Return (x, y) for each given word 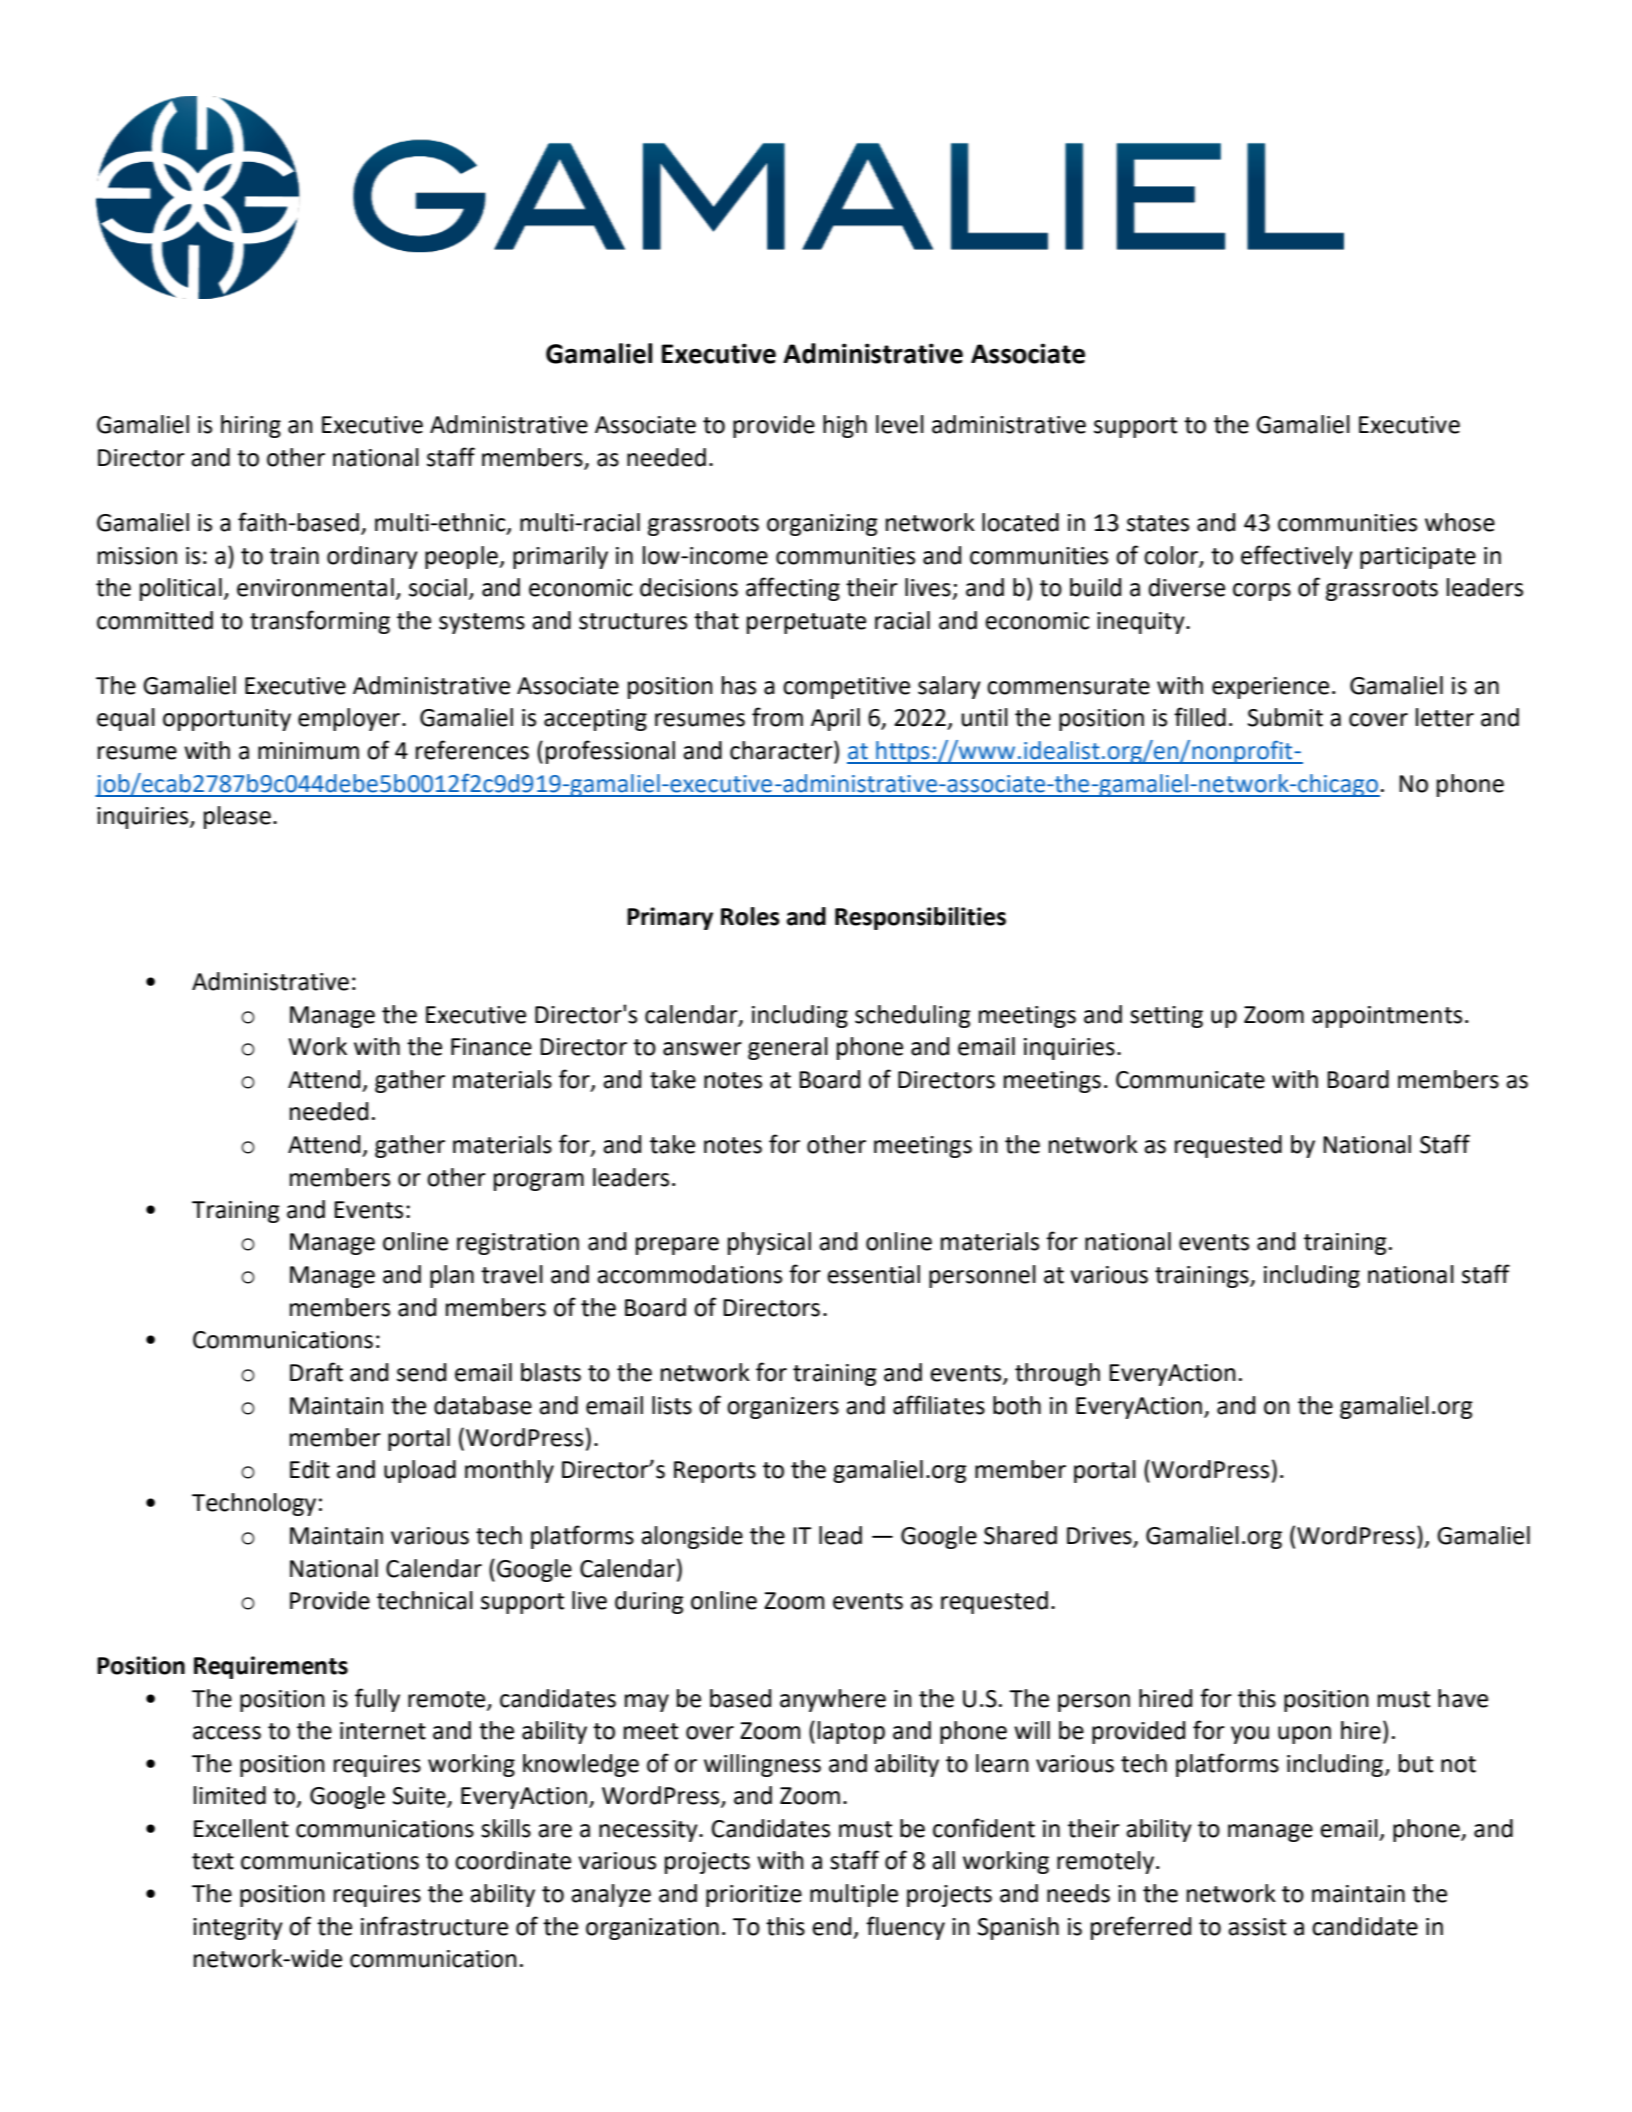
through (1057, 1374)
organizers (783, 1408)
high (845, 426)
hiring (251, 426)
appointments (1387, 1017)
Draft (316, 1372)
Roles (750, 916)
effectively (1297, 557)
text (213, 1861)
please (237, 817)
